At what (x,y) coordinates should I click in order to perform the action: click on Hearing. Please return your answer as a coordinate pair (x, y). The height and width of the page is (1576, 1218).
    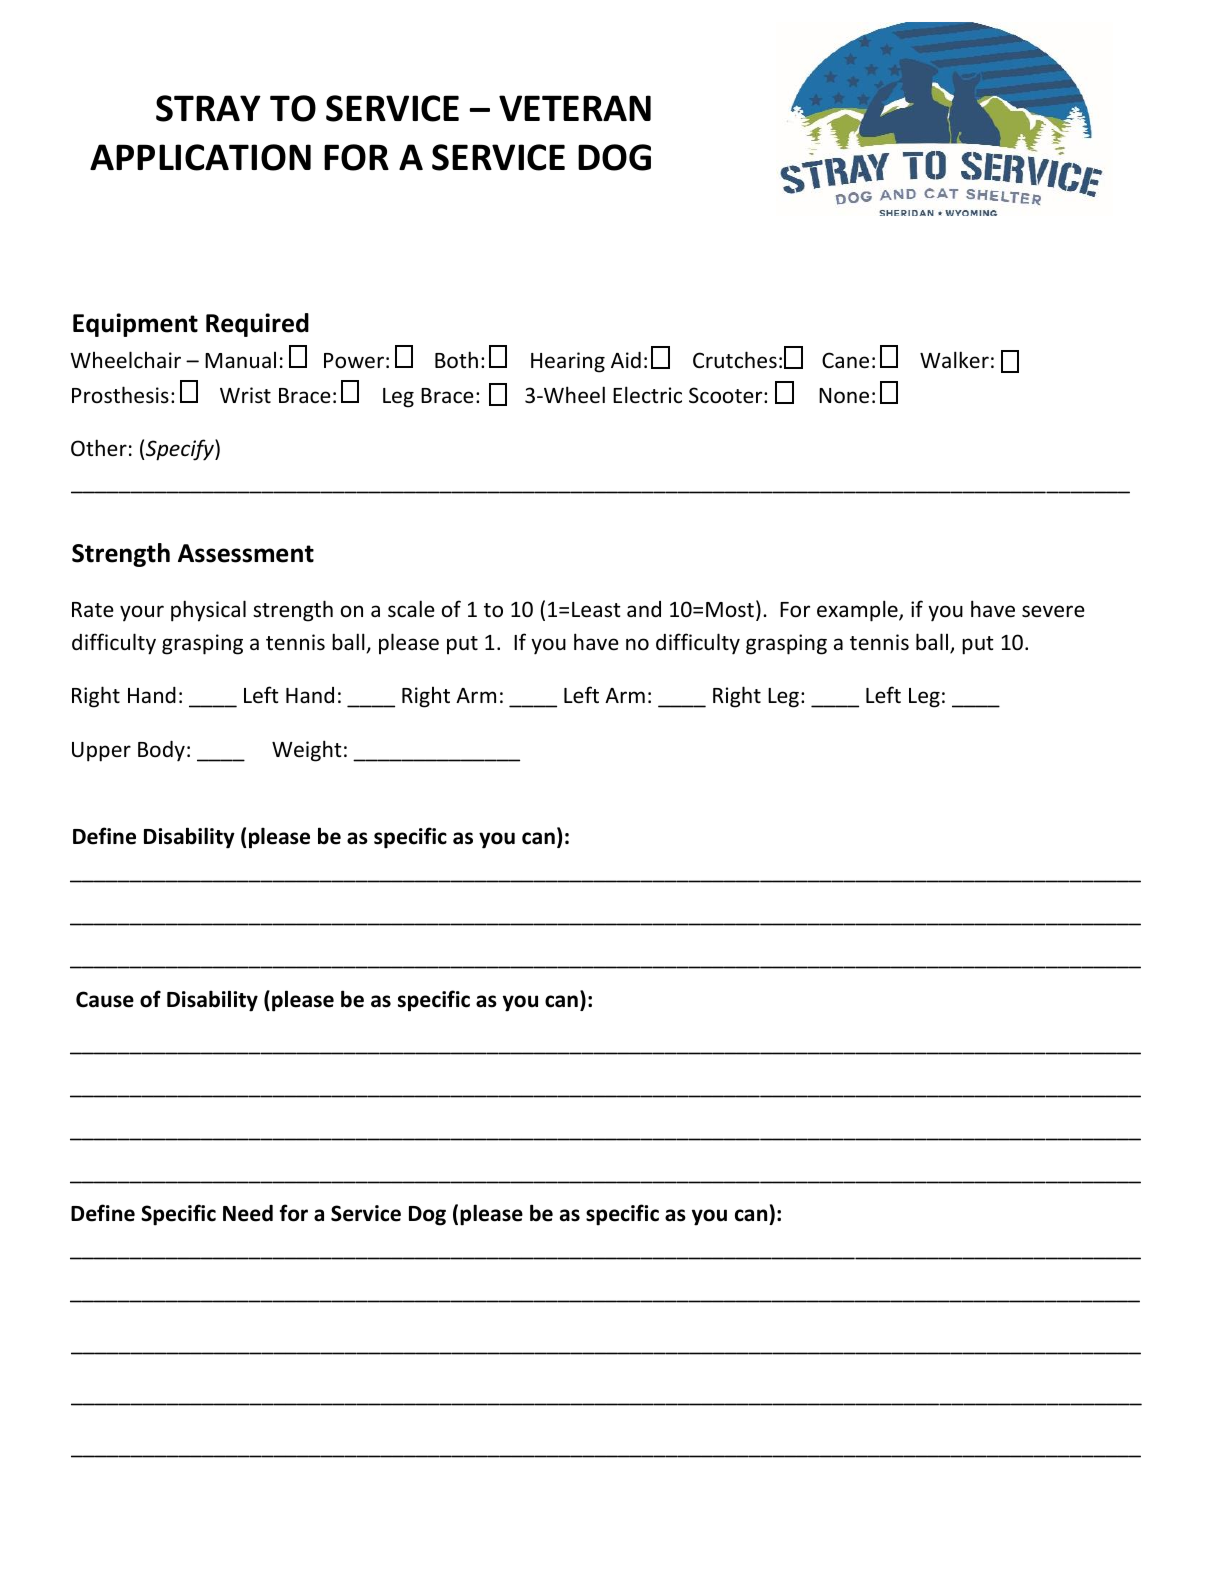
    Looking at the image, I should click on (568, 362).
